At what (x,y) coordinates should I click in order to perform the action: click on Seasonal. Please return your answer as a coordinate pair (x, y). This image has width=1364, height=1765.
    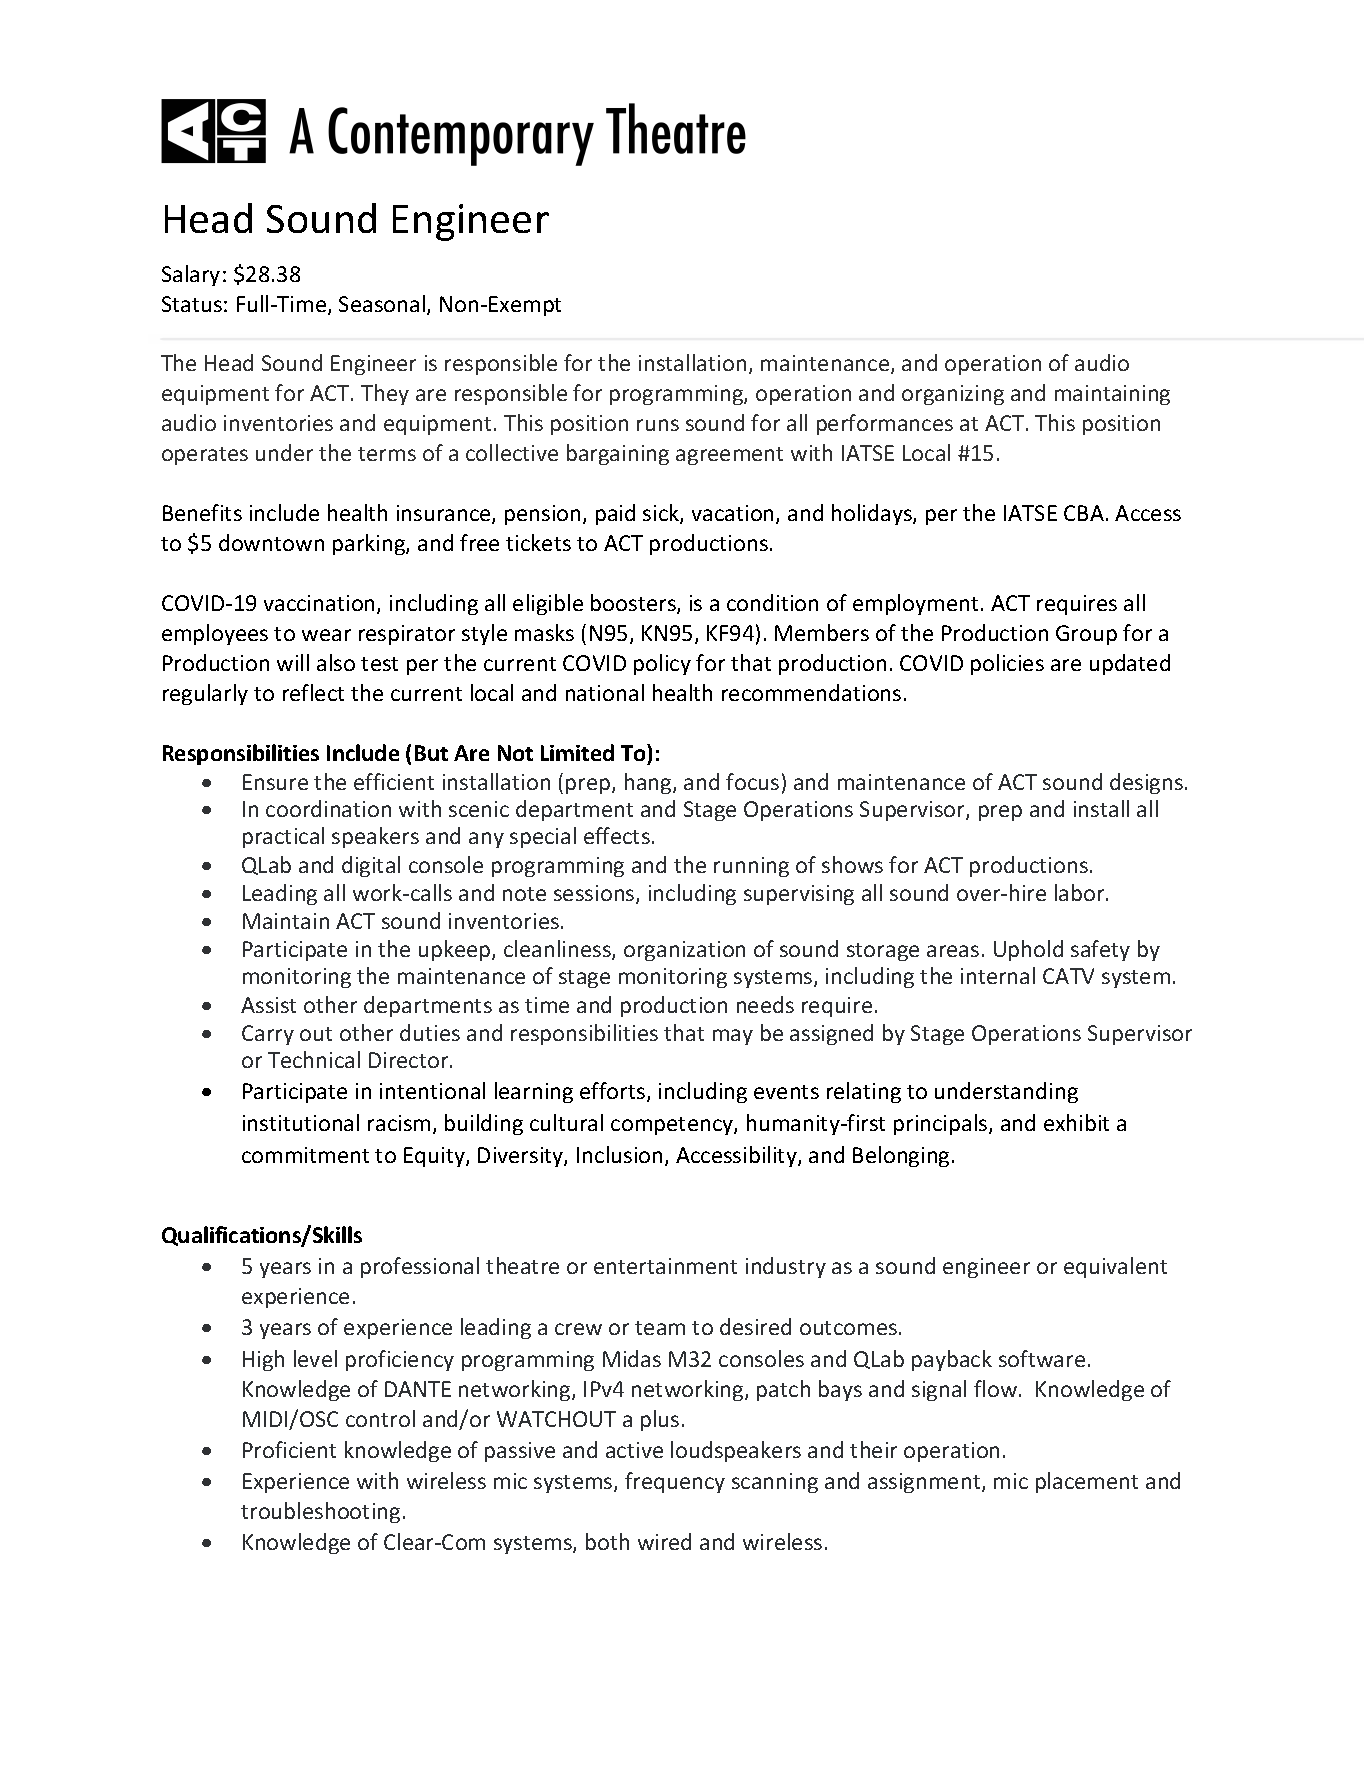
    Looking at the image, I should click on (383, 305).
